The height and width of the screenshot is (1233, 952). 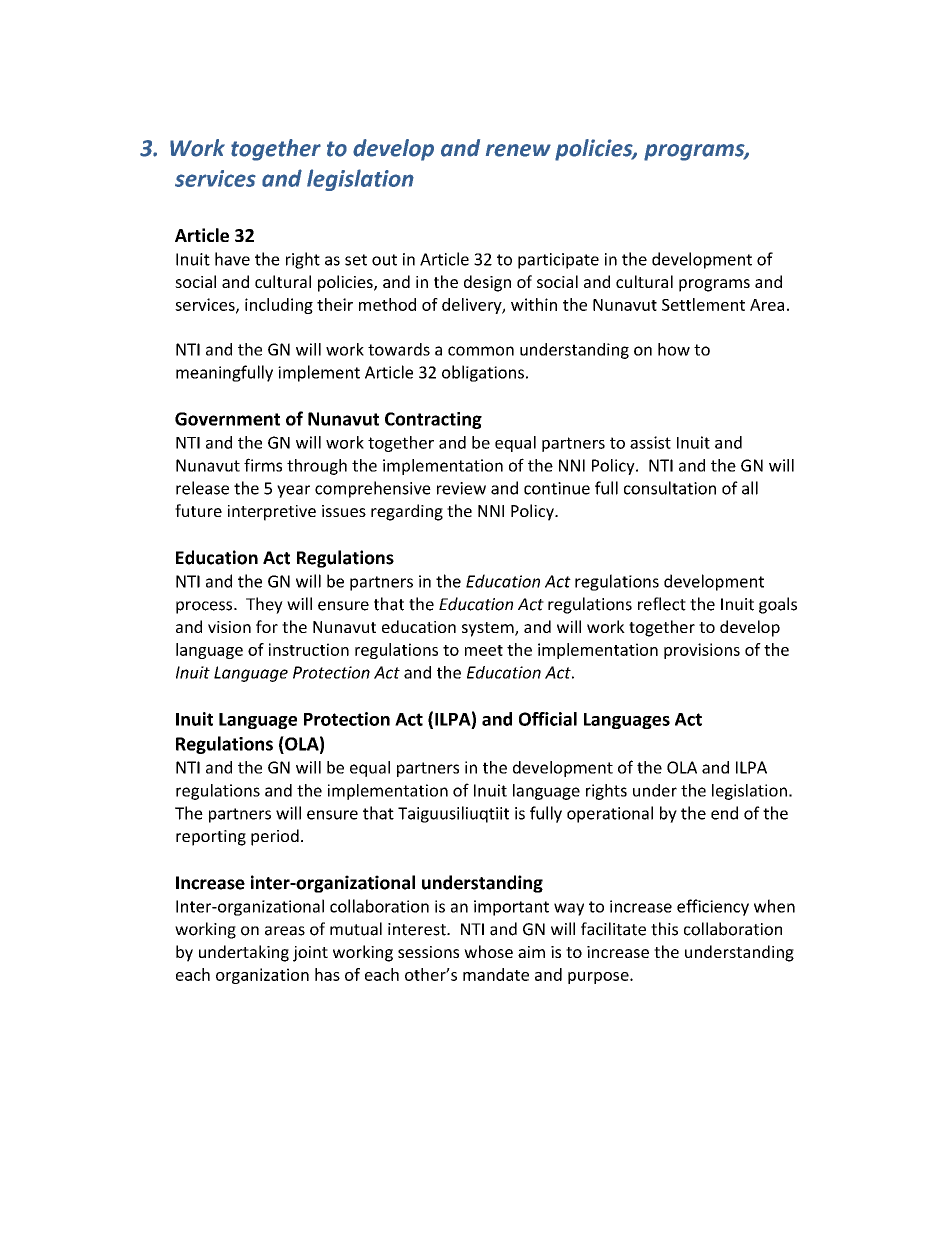 What do you see at coordinates (310, 954) in the screenshot?
I see `joint` at bounding box center [310, 954].
